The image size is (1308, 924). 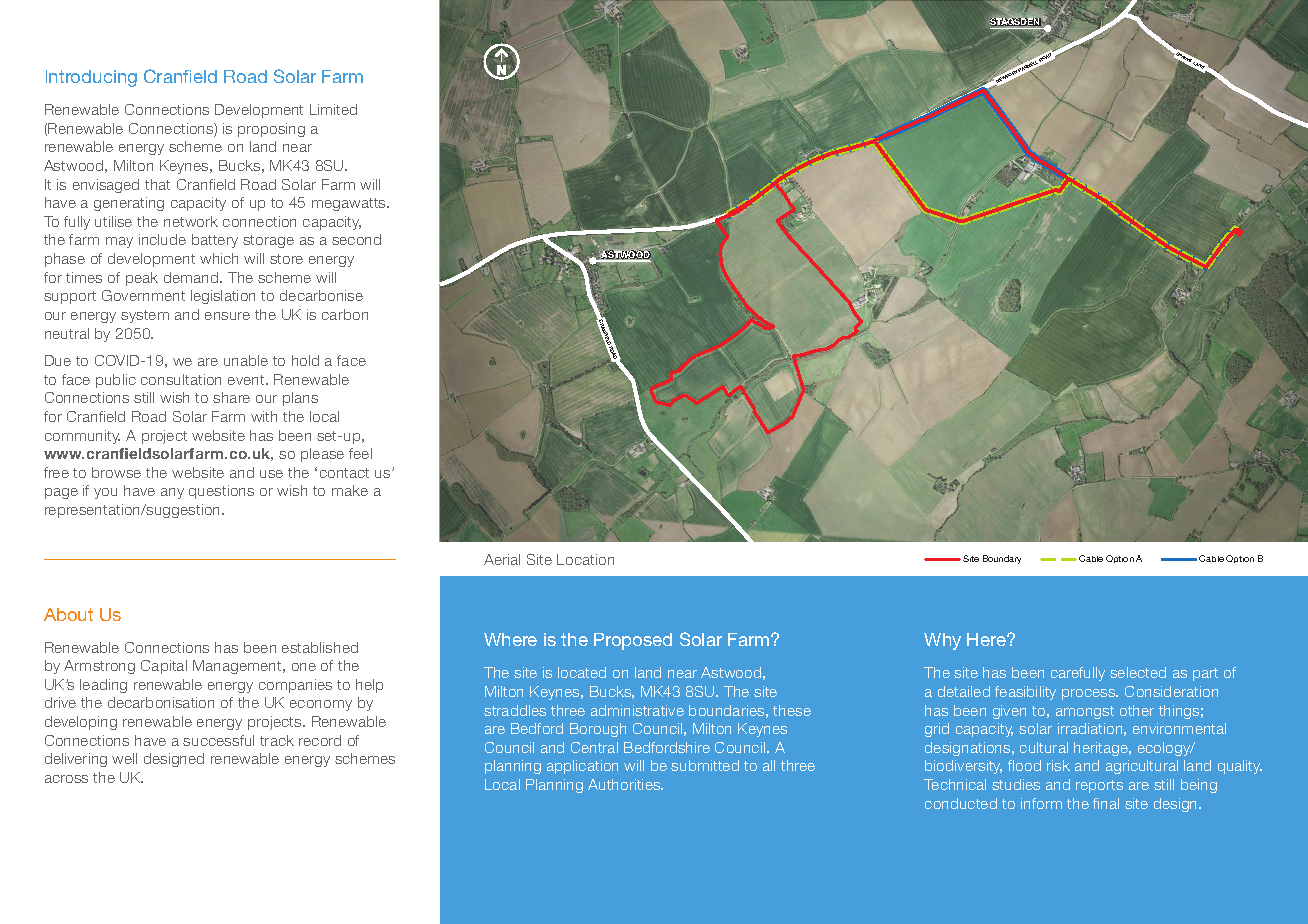 I want to click on well, so click(x=124, y=758).
